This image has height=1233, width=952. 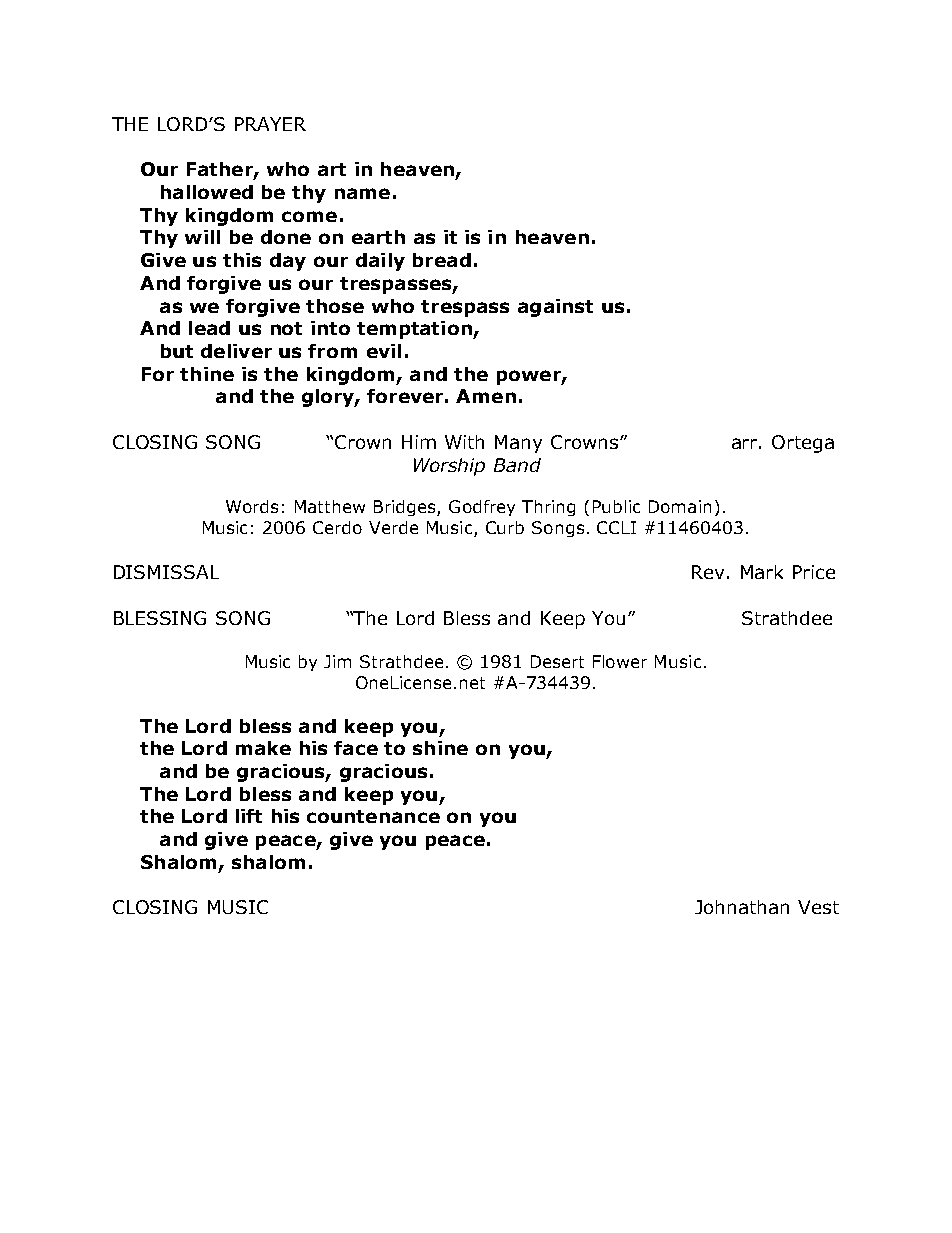 What do you see at coordinates (742, 907) in the image?
I see `Johnathan` at bounding box center [742, 907].
